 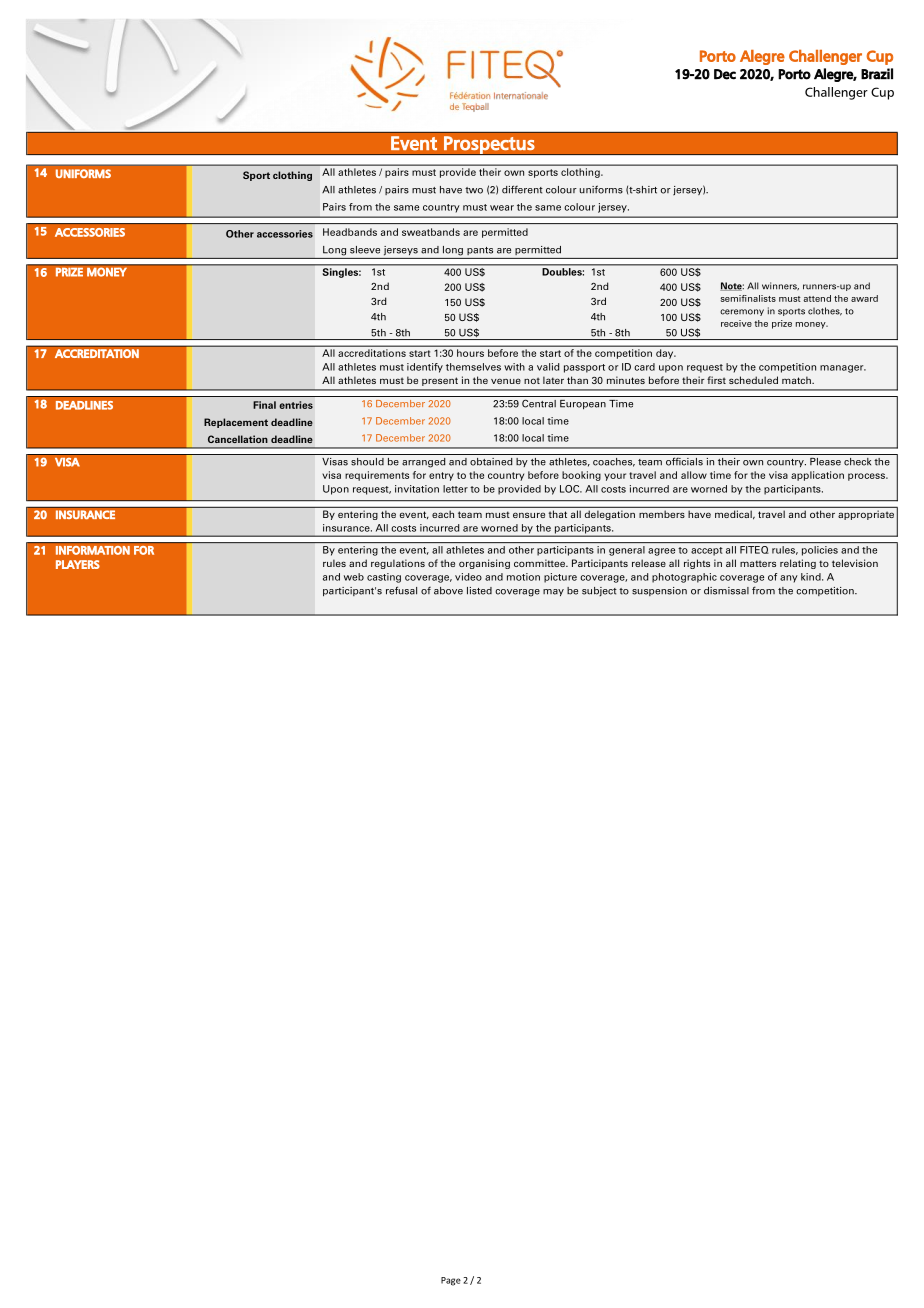 What do you see at coordinates (726, 591) in the document?
I see `dismissal` at bounding box center [726, 591].
